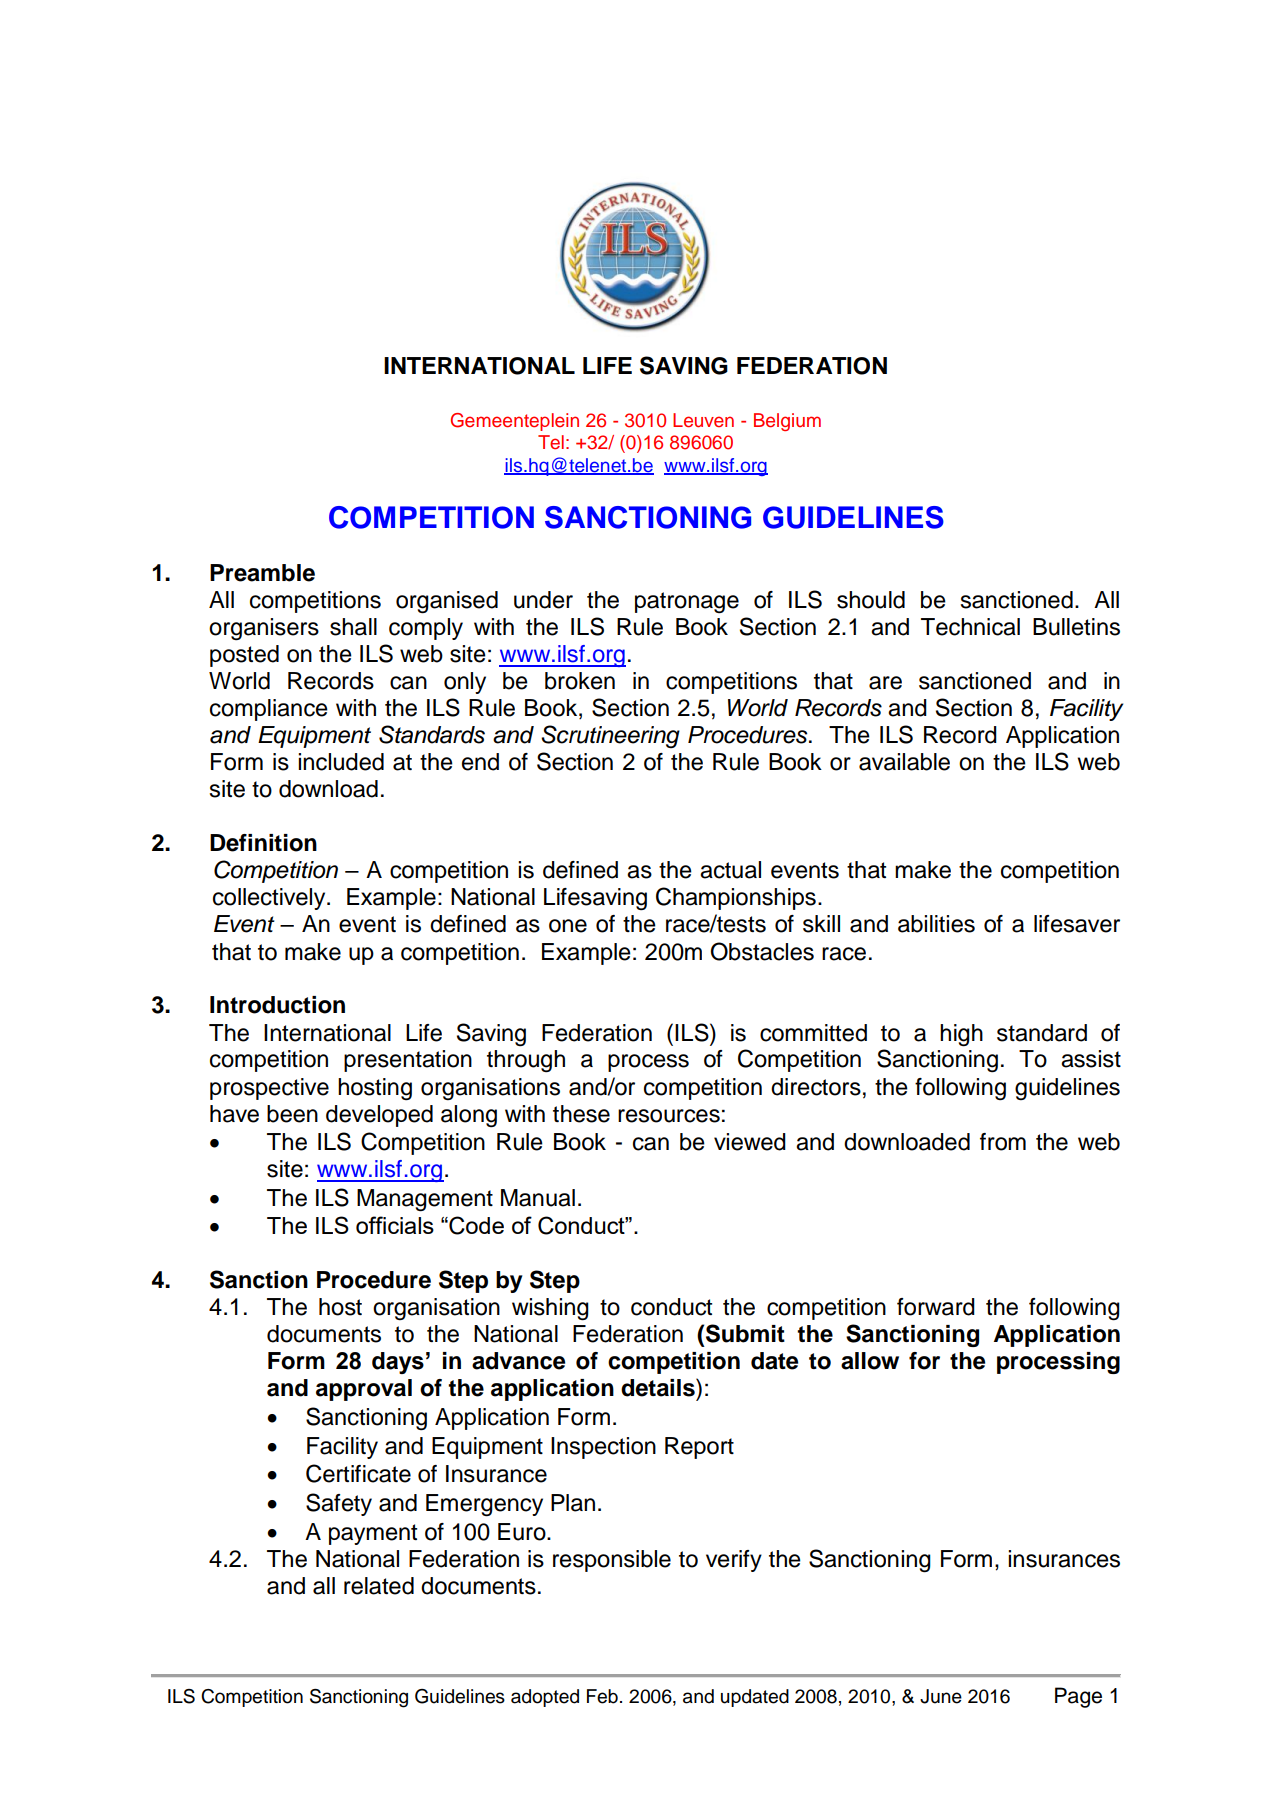  I want to click on Preamble, so click(262, 573).
